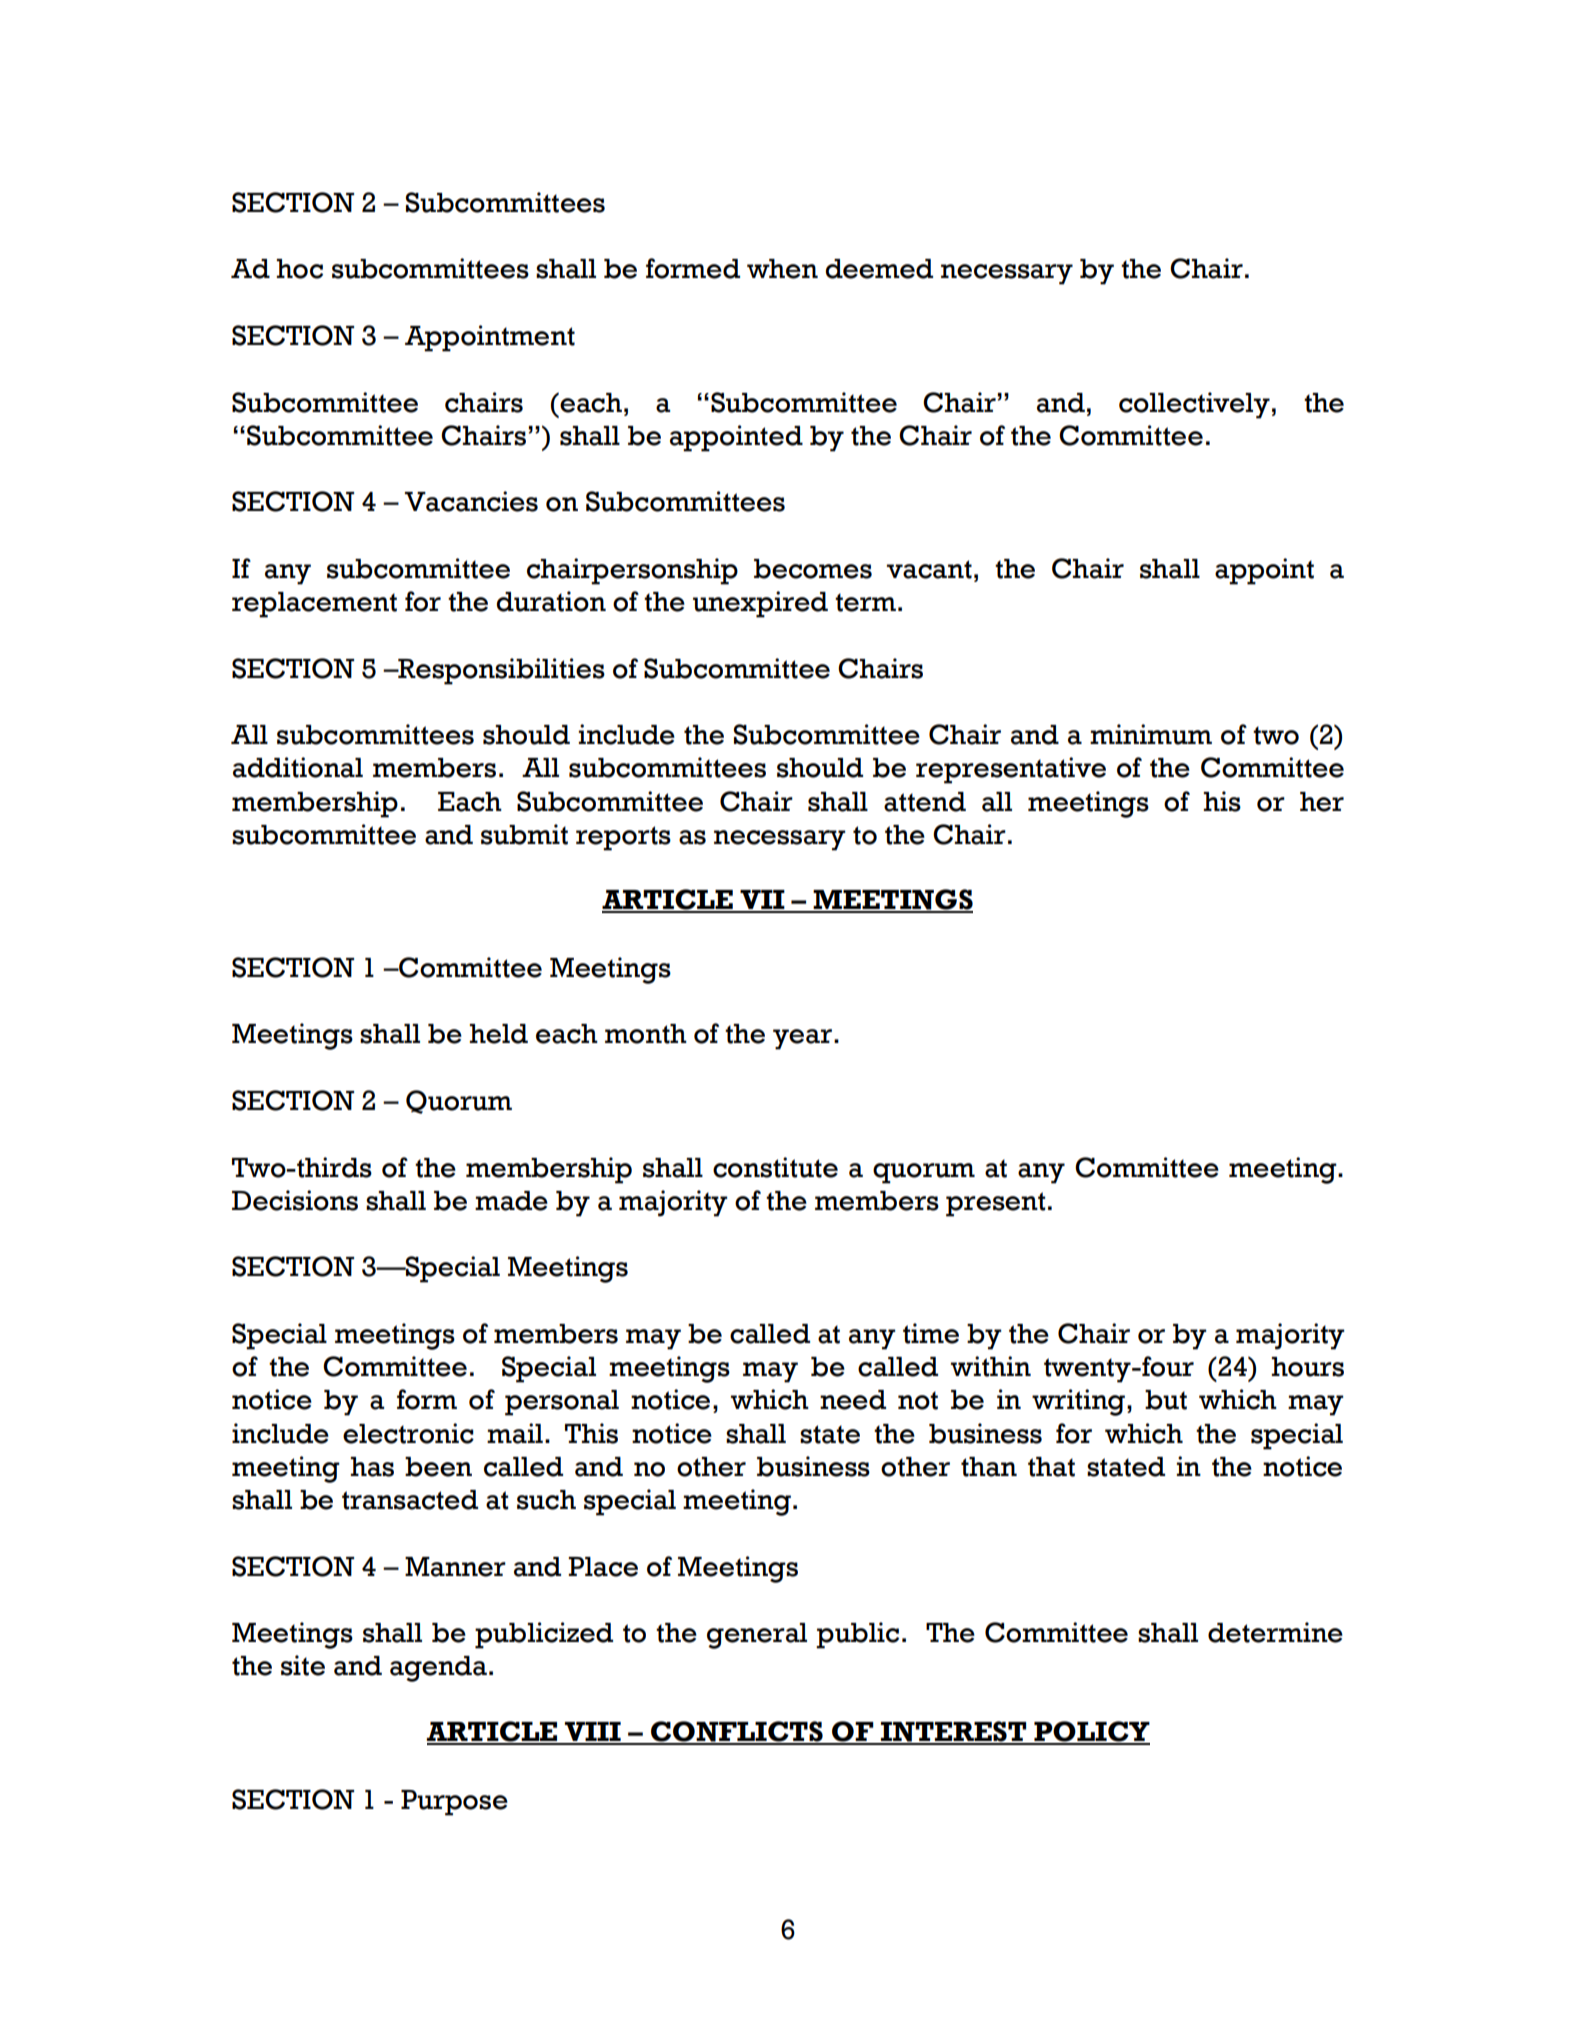 The width and height of the document is (1576, 2039). Describe the element at coordinates (1194, 405) in the document. I see `collectively` at that location.
